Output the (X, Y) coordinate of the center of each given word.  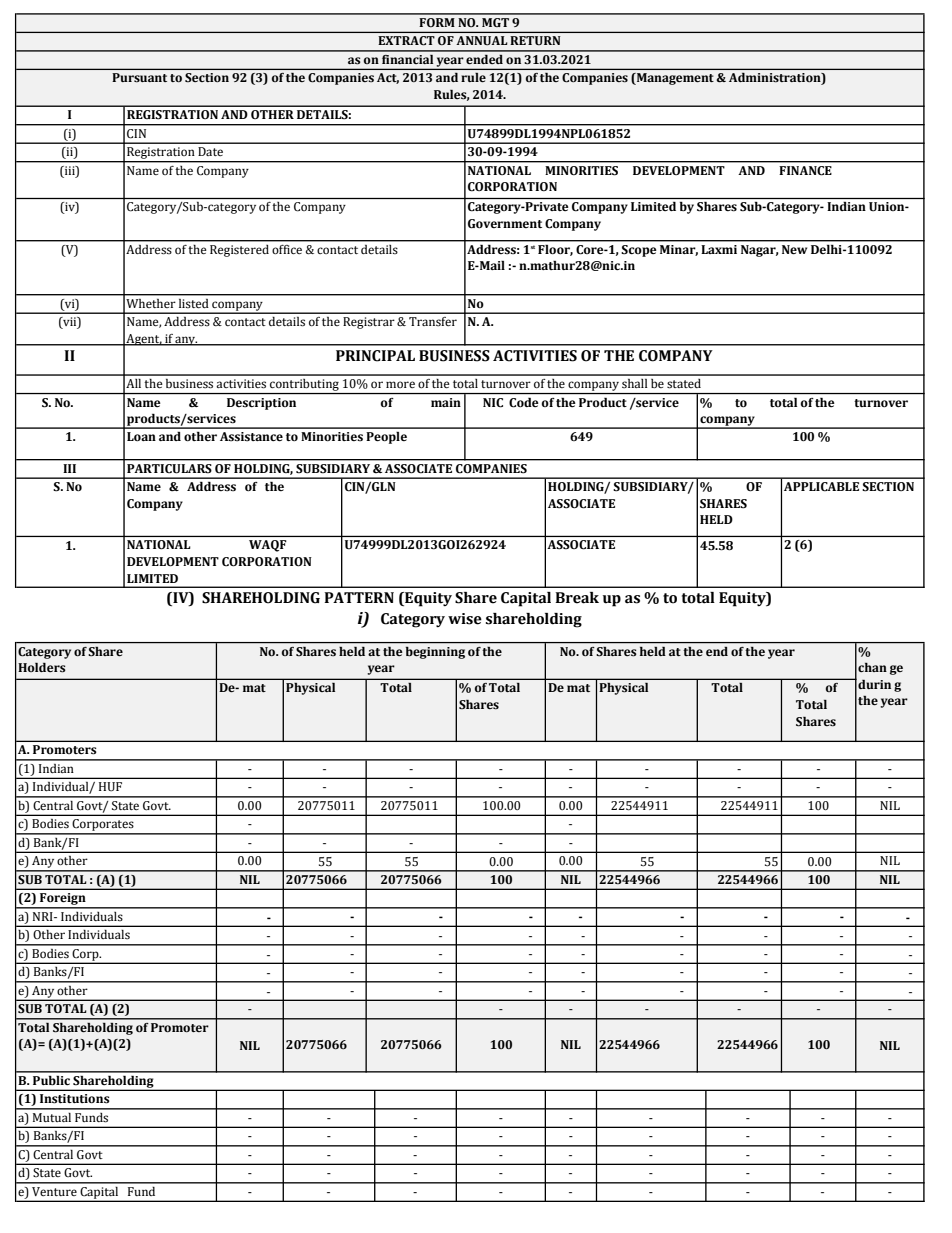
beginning (435, 653)
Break (577, 598)
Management (674, 79)
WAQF (267, 546)
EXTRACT (406, 40)
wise (465, 619)
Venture (54, 1191)
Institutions (75, 1099)
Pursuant (139, 77)
